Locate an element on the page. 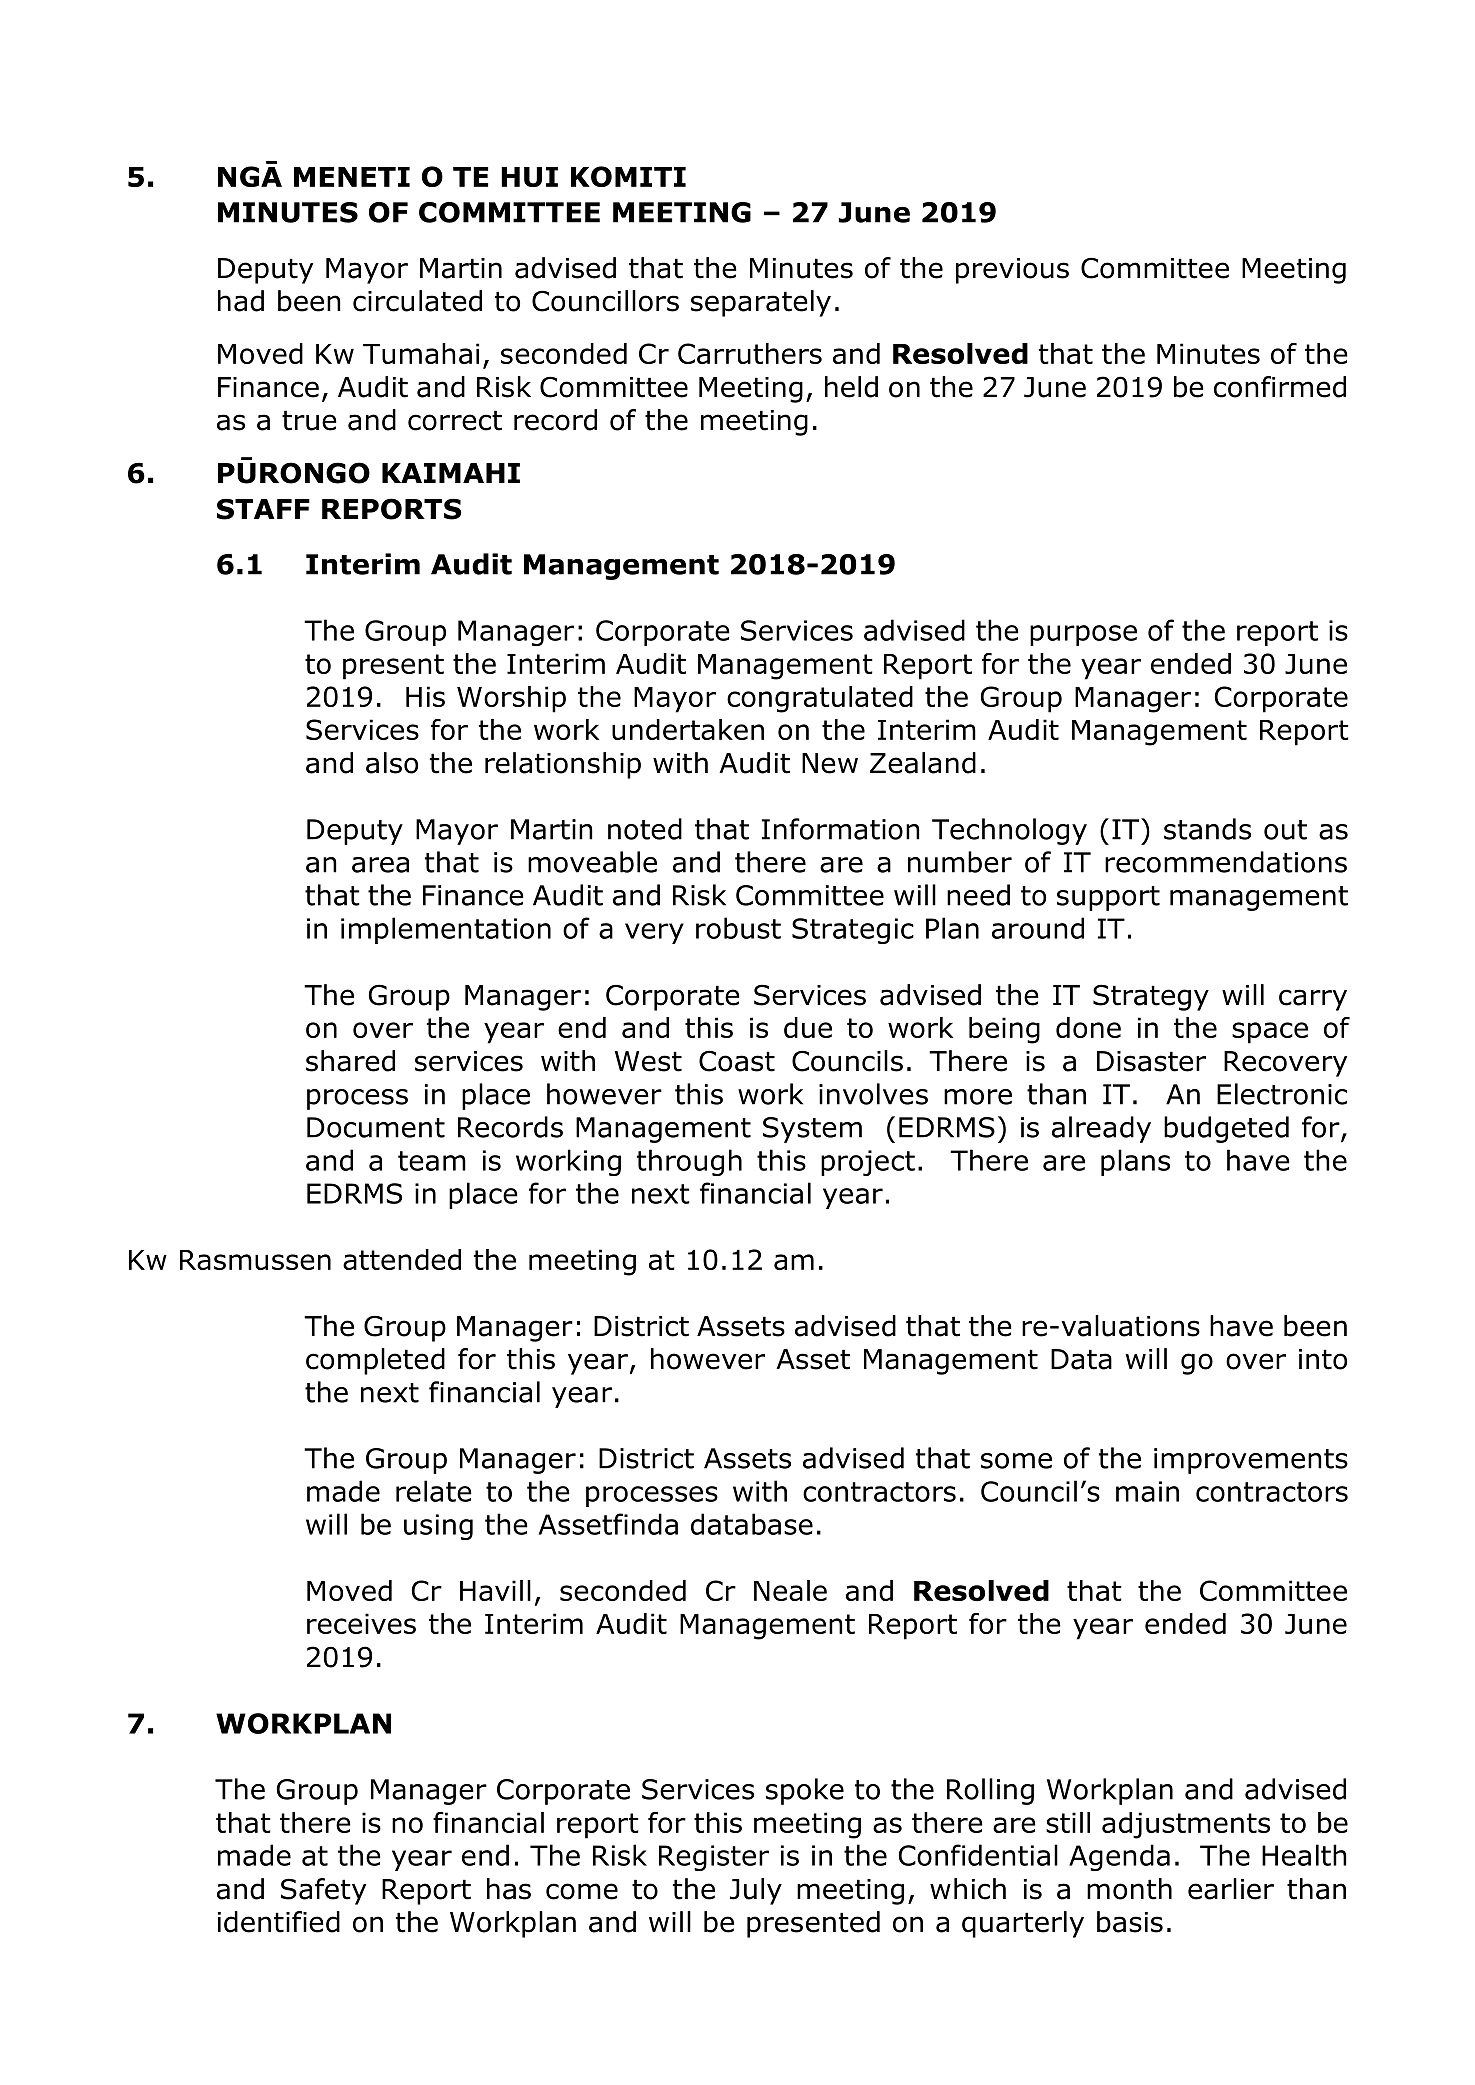  New is located at coordinates (830, 763).
